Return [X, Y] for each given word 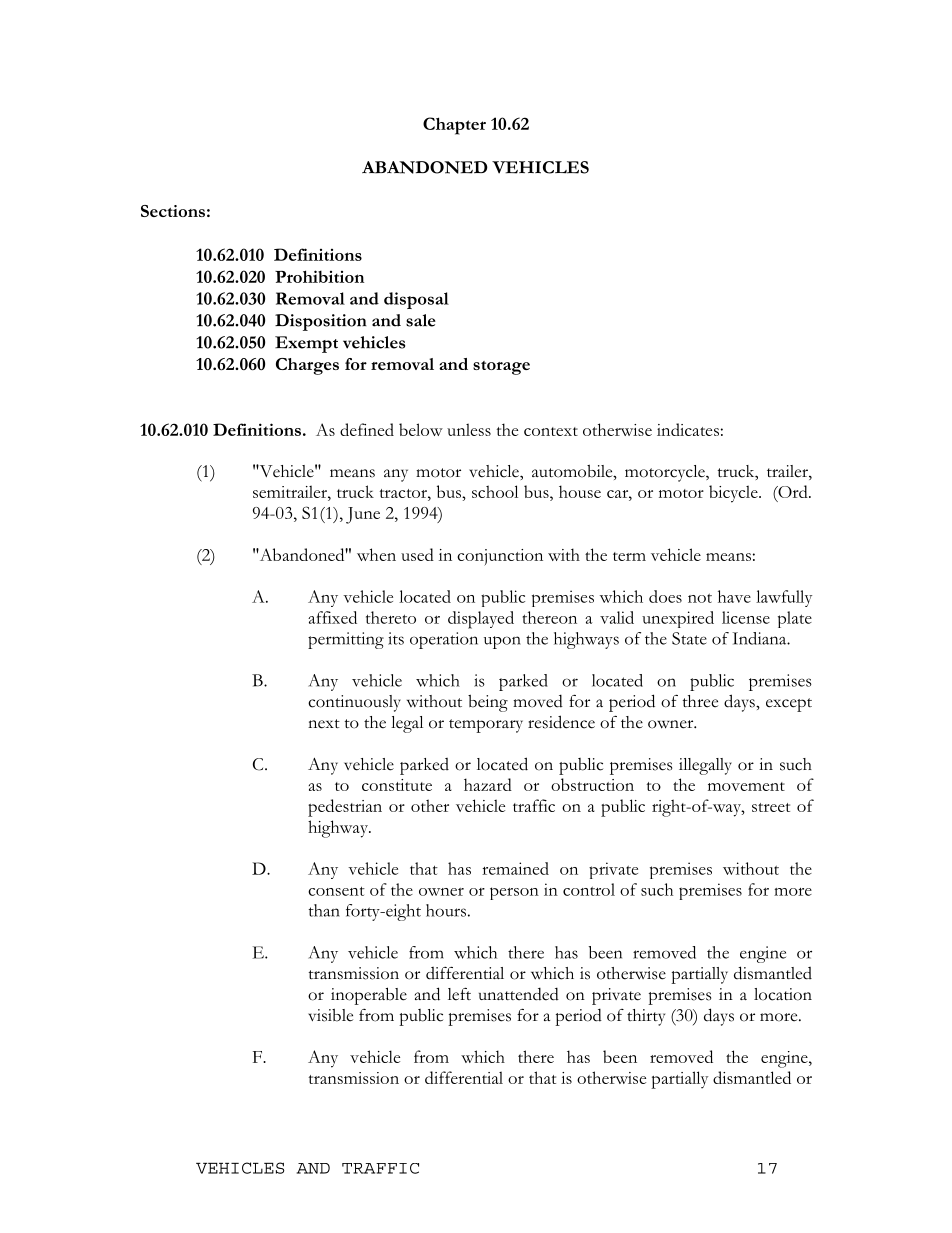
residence [561, 722]
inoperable [369, 996]
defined [367, 429]
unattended [519, 994]
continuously [354, 703]
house [580, 491]
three [700, 701]
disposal [416, 300]
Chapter [454, 126]
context [551, 431]
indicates [688, 429]
